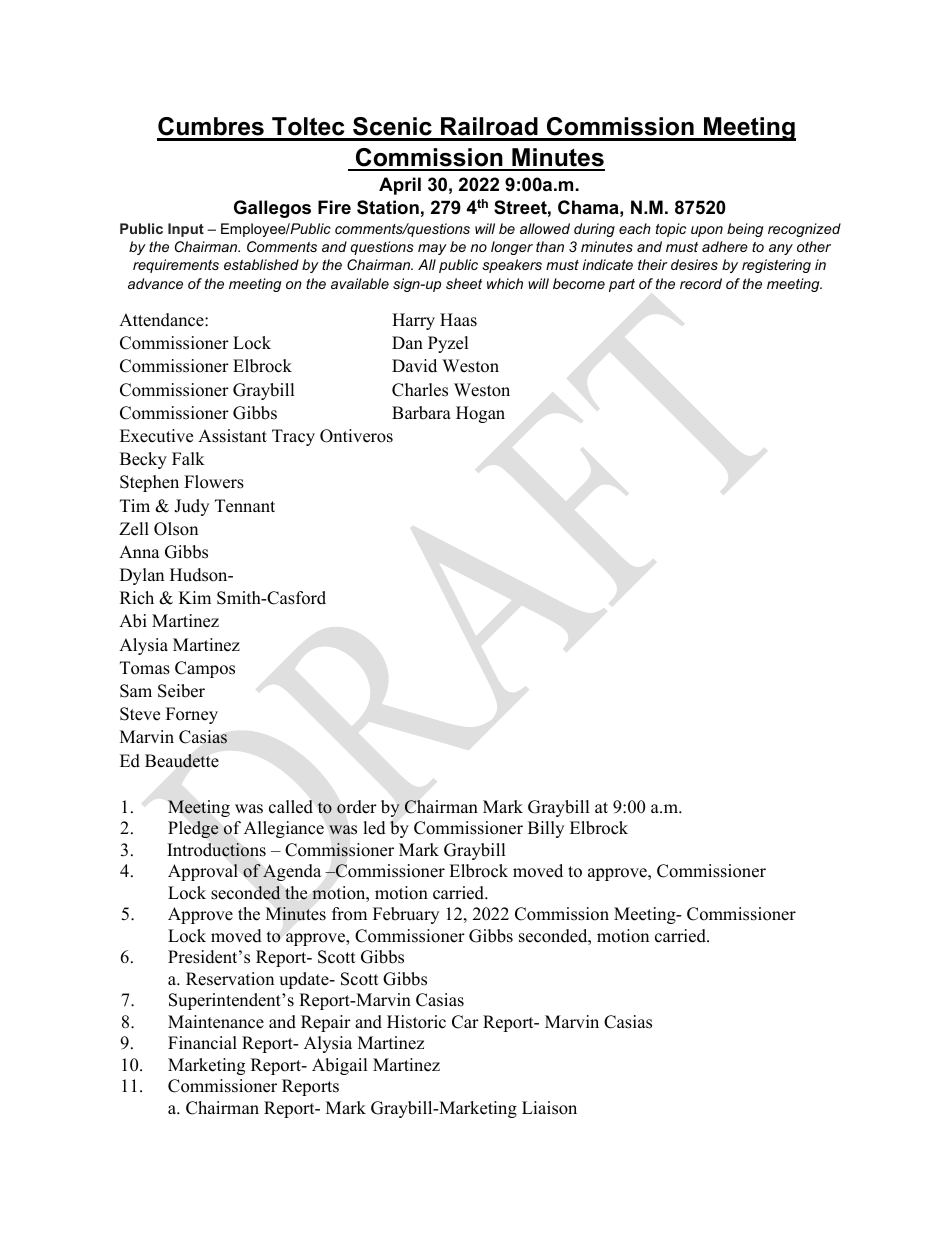  What do you see at coordinates (701, 283) in the document?
I see `record` at bounding box center [701, 283].
